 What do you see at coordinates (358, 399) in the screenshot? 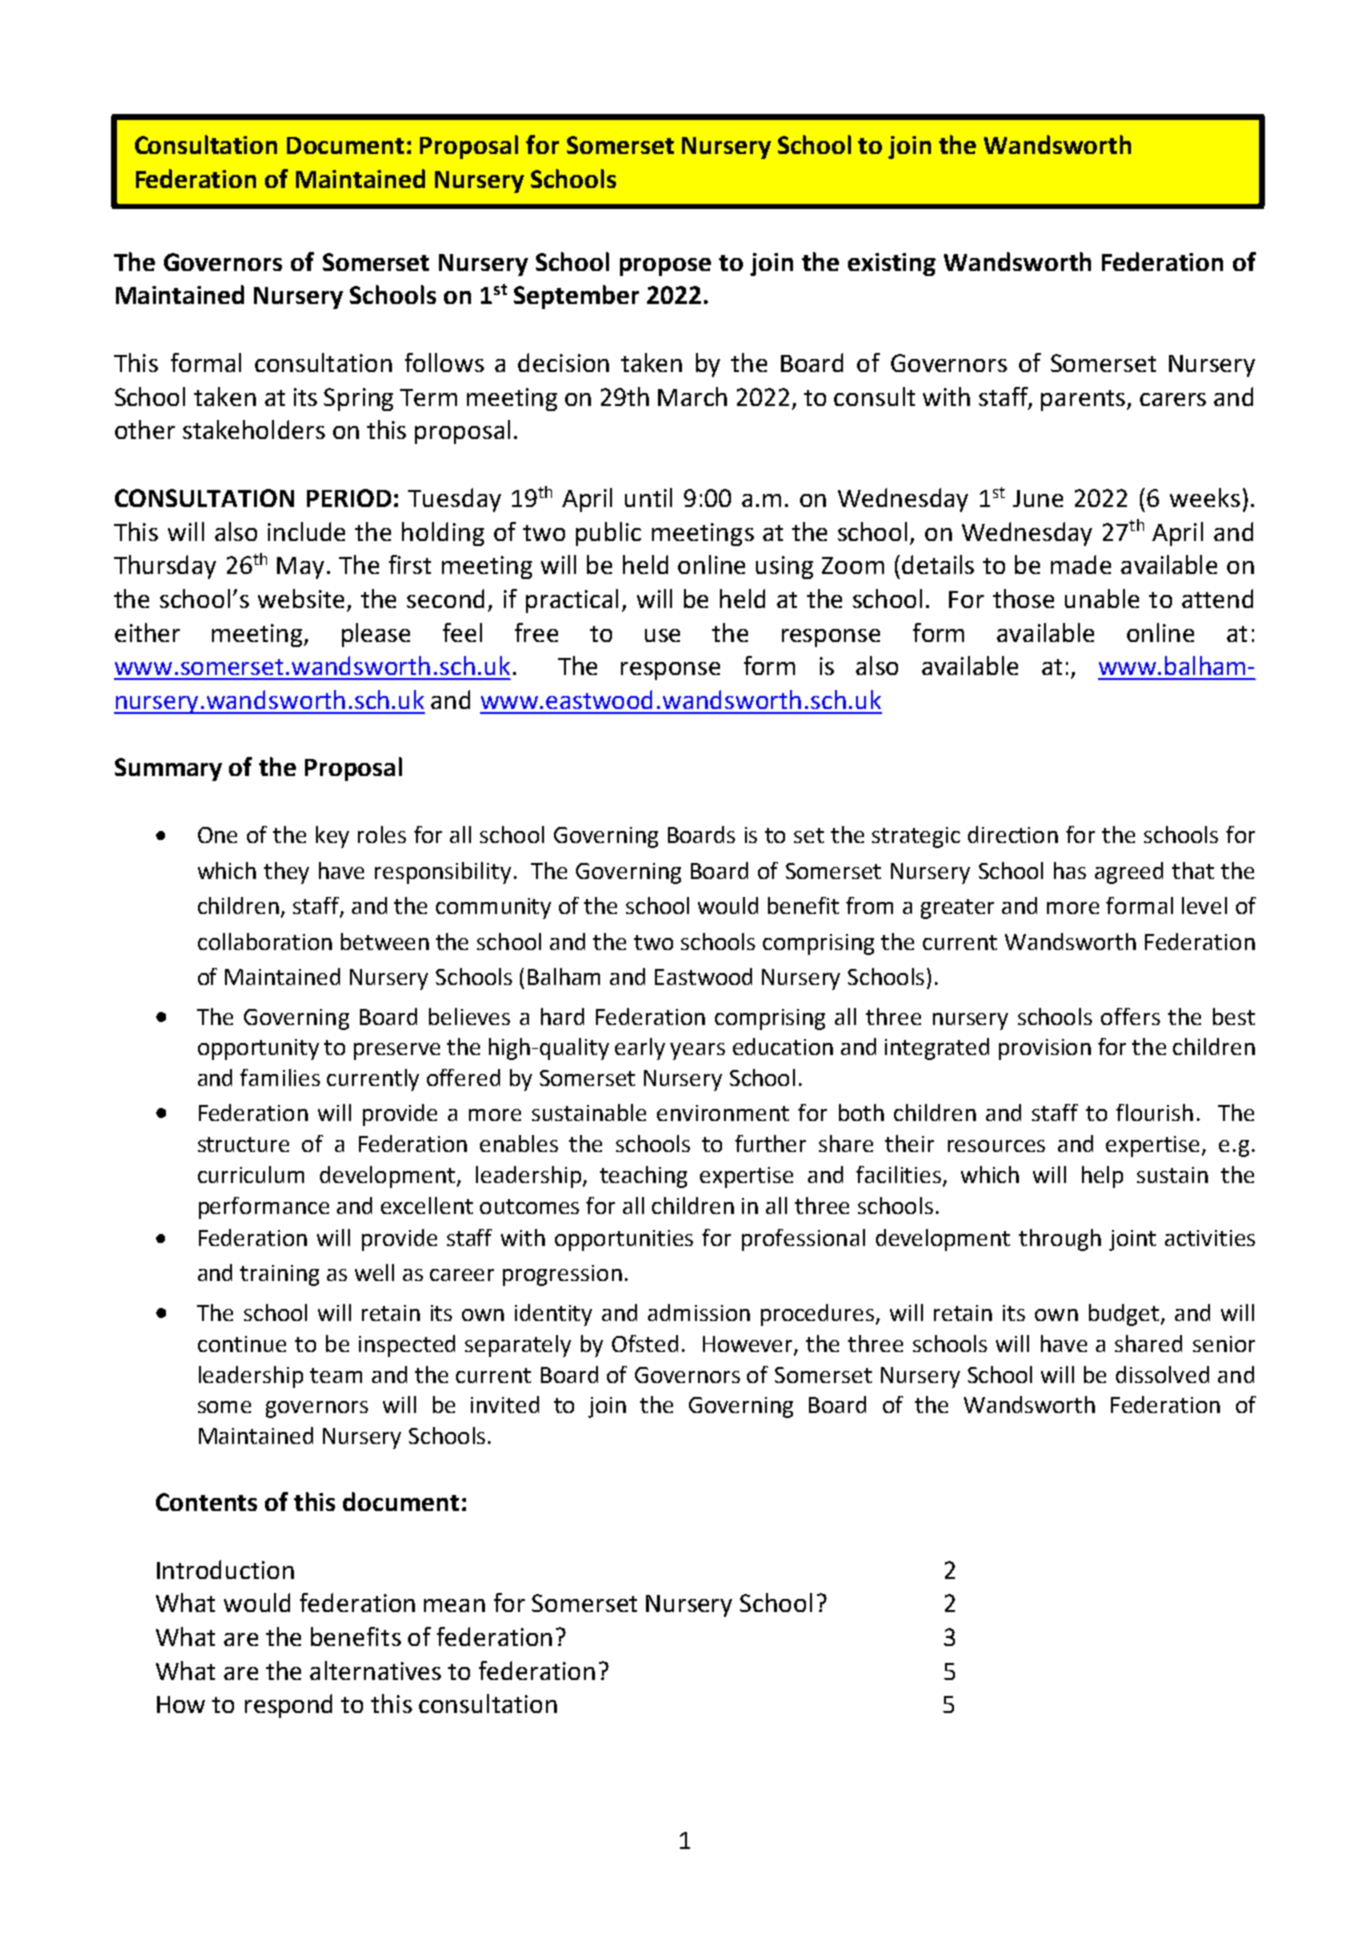
I see `Spring` at bounding box center [358, 399].
